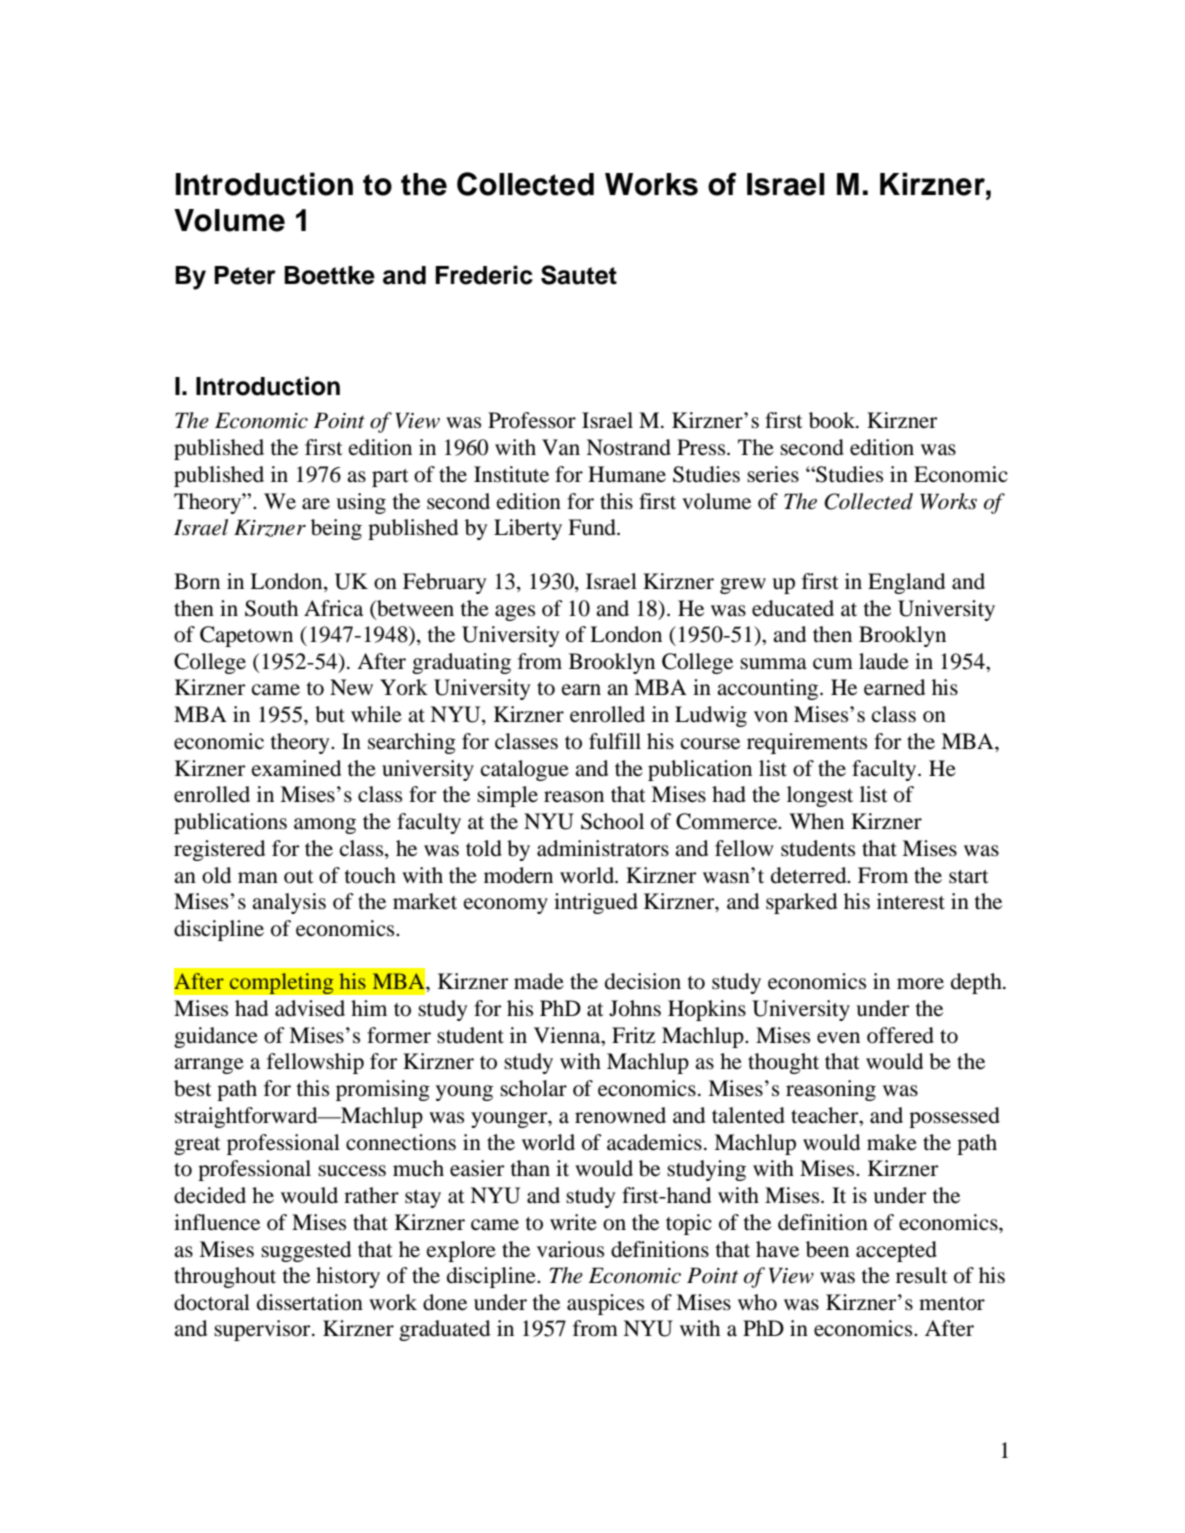  Describe the element at coordinates (826, 1115) in the screenshot. I see `teacher` at that location.
